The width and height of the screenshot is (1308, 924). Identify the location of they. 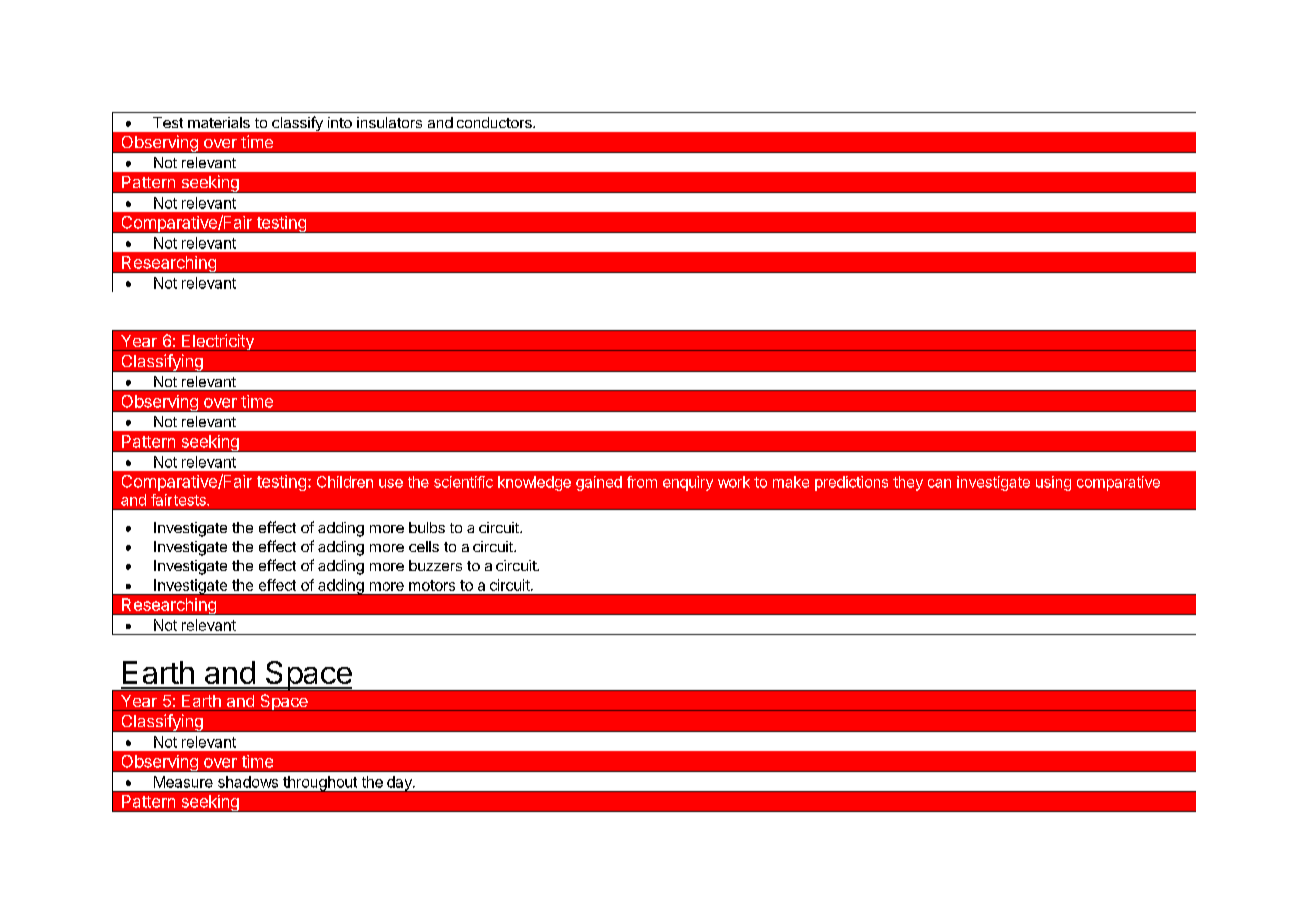
(908, 483).
